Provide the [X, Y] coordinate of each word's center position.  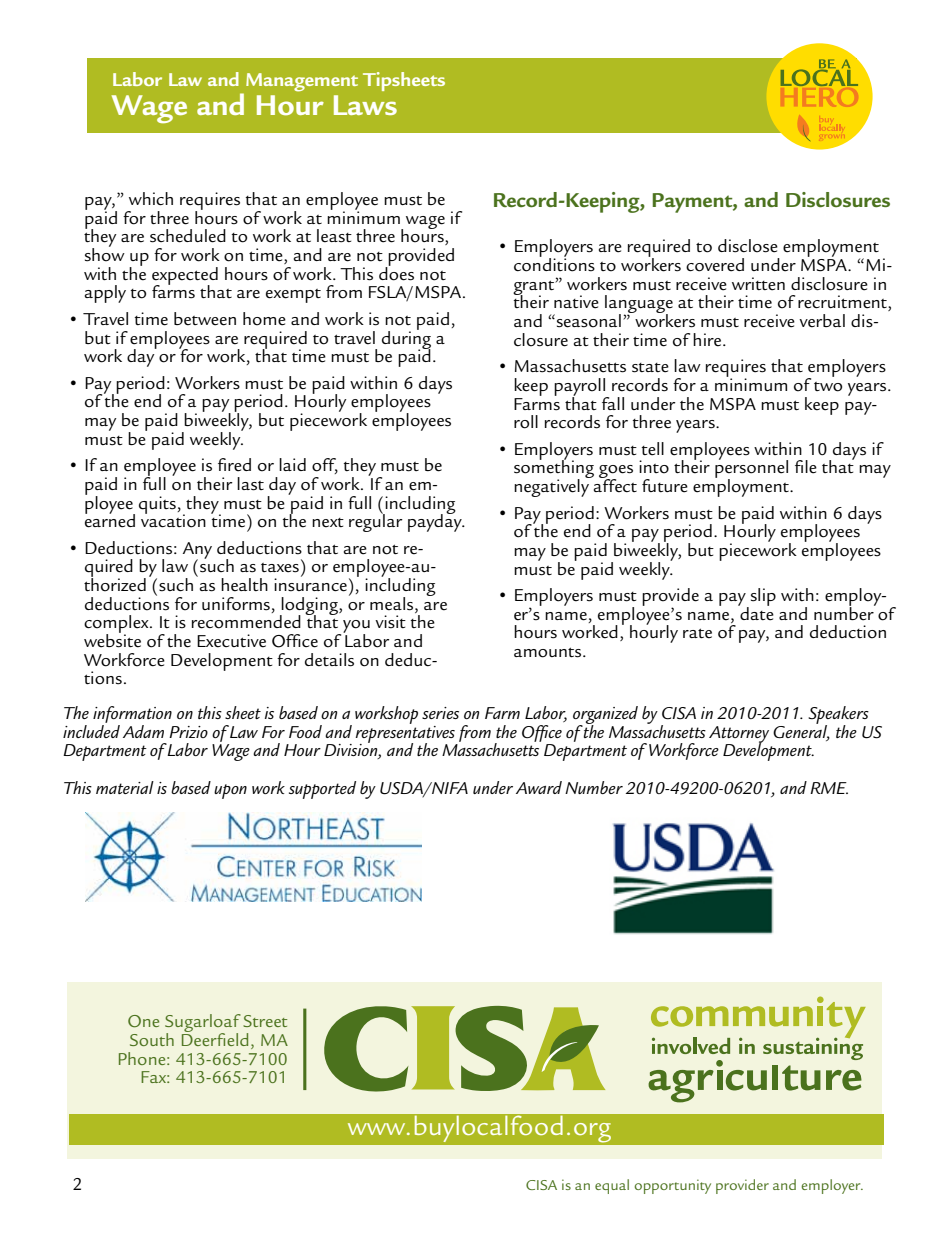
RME [829, 788]
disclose [748, 246]
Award [539, 787]
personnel [751, 469]
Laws [365, 105]
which [151, 198]
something [554, 469]
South [152, 1039]
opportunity [672, 1186]
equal [612, 1186]
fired [234, 465]
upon [230, 791]
